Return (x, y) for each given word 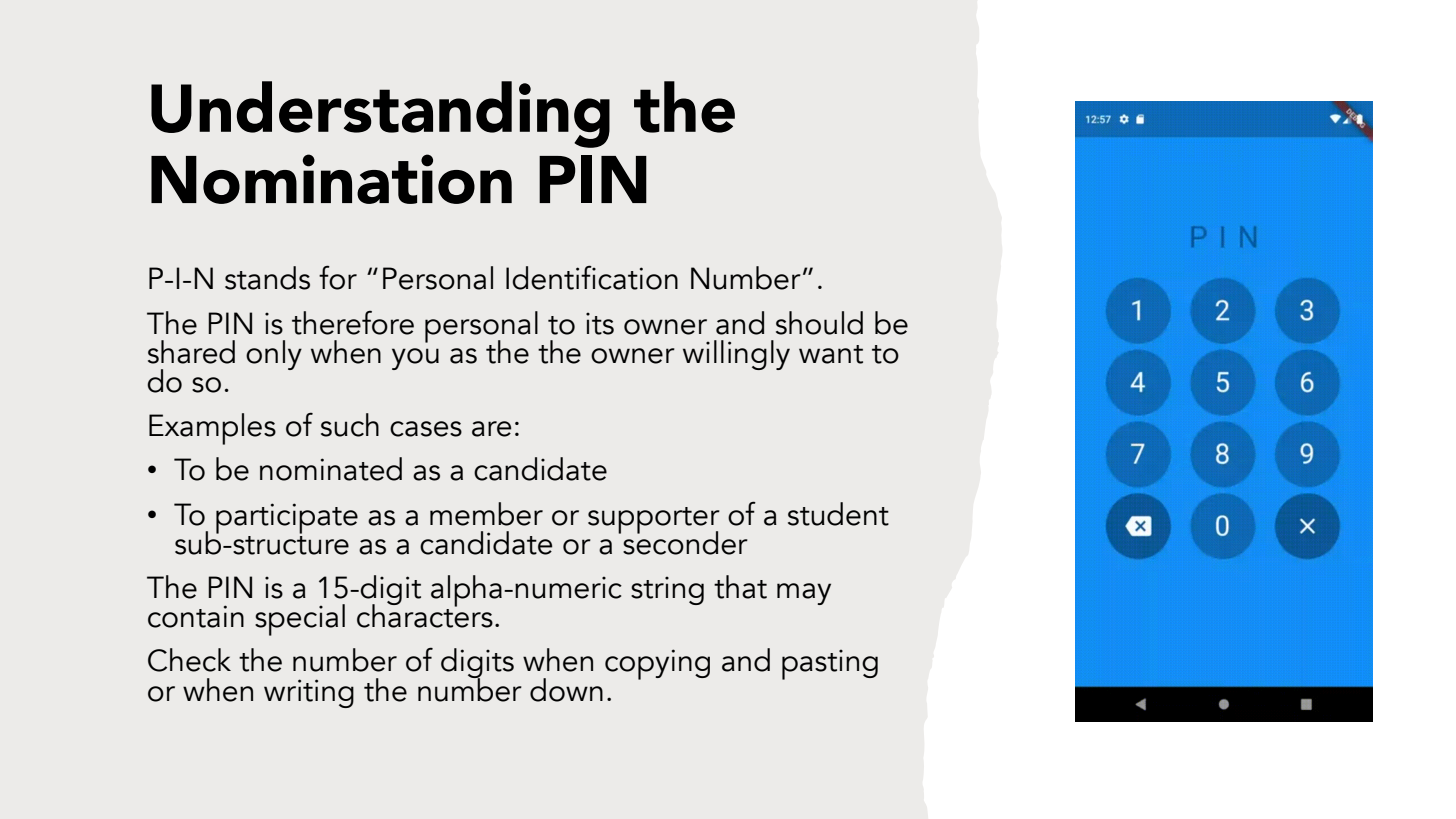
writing (309, 693)
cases (426, 429)
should (819, 323)
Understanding (380, 114)
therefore (353, 322)
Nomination (331, 179)
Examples (212, 429)
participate (287, 518)
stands (267, 278)
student (838, 514)
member (486, 514)
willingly (736, 355)
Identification (592, 277)
